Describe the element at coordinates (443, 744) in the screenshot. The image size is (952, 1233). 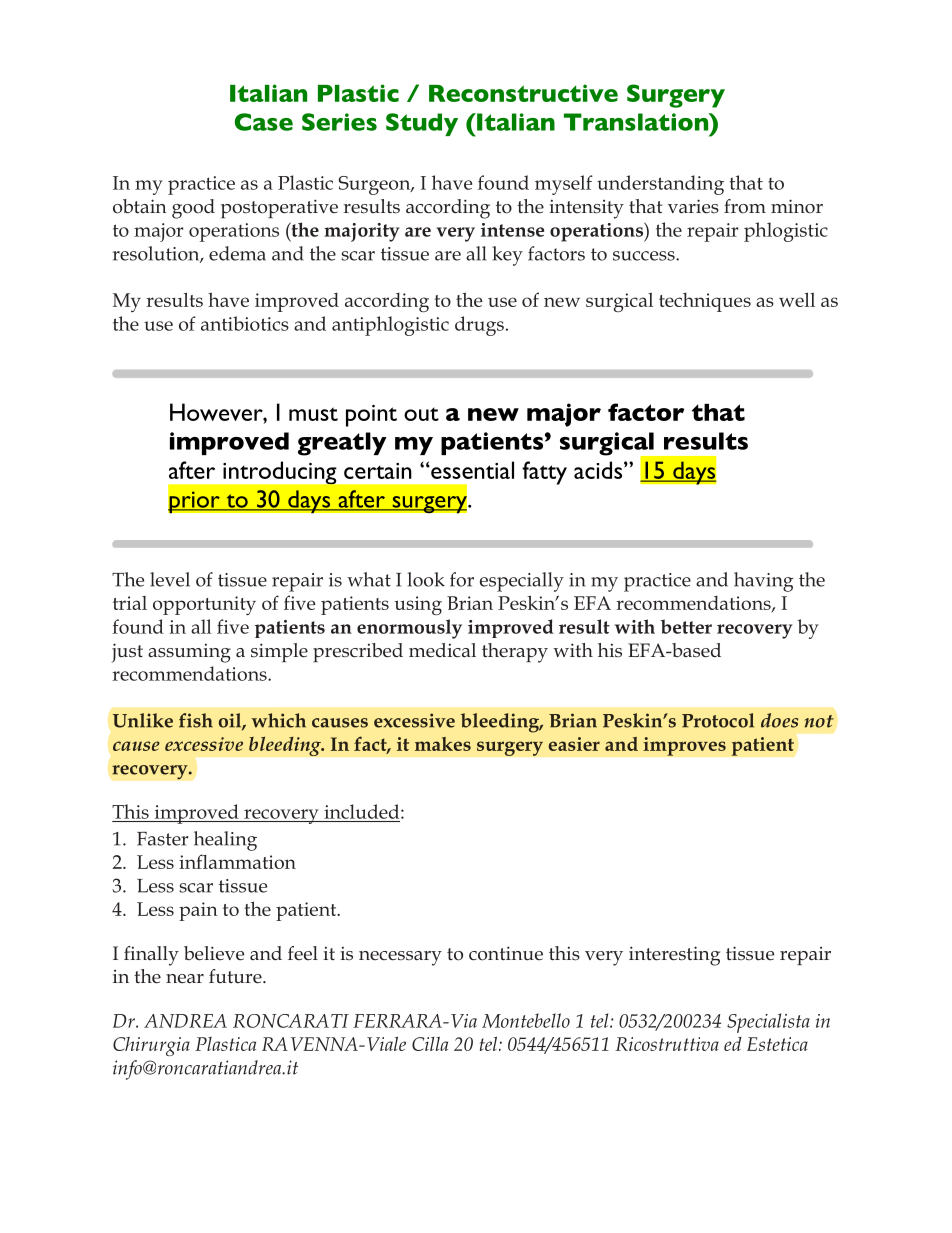
I see `makes` at that location.
